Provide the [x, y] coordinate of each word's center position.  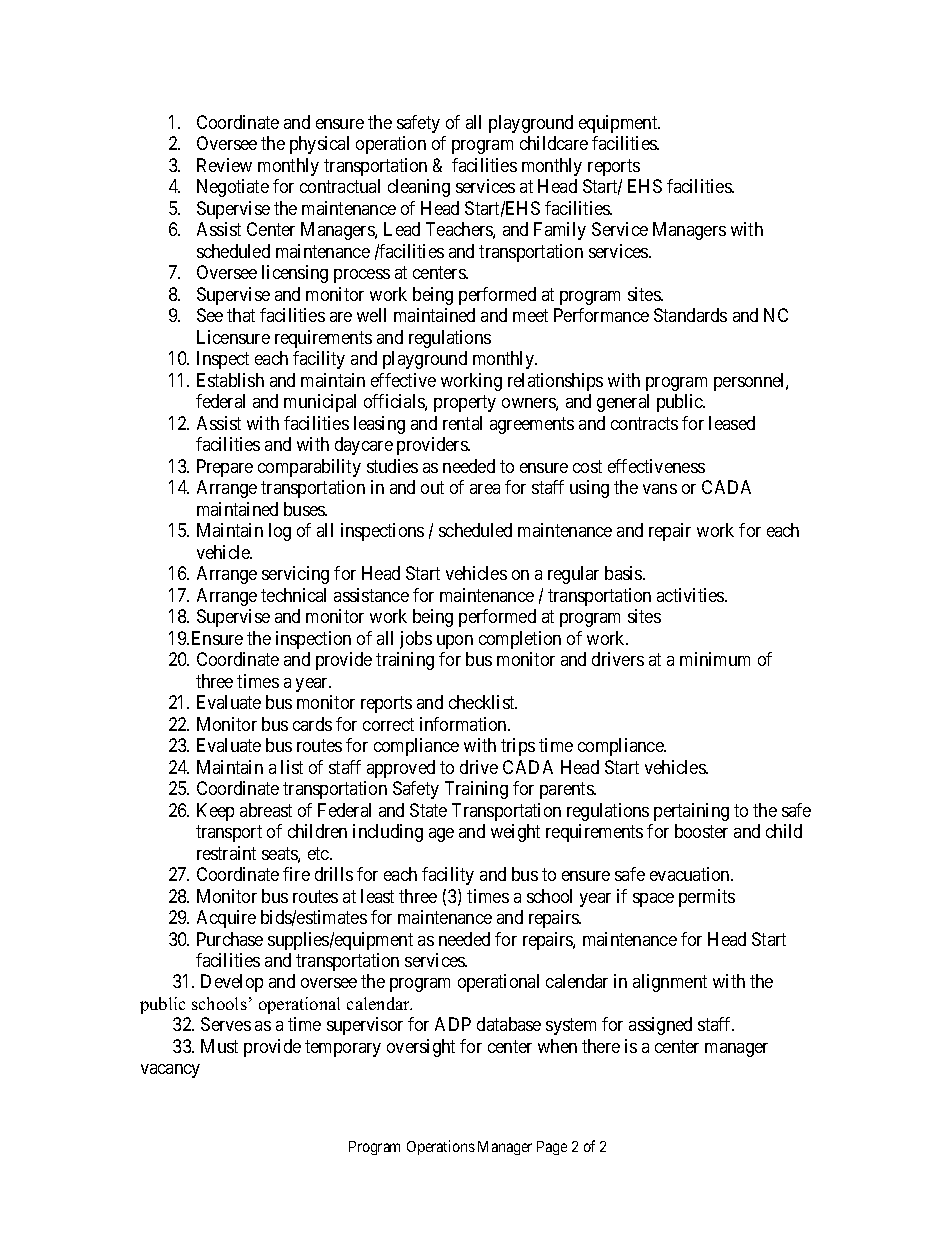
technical [293, 595]
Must [219, 1046]
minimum [715, 659]
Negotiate [233, 188]
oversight [421, 1048]
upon [455, 642]
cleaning [419, 188]
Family [560, 231]
